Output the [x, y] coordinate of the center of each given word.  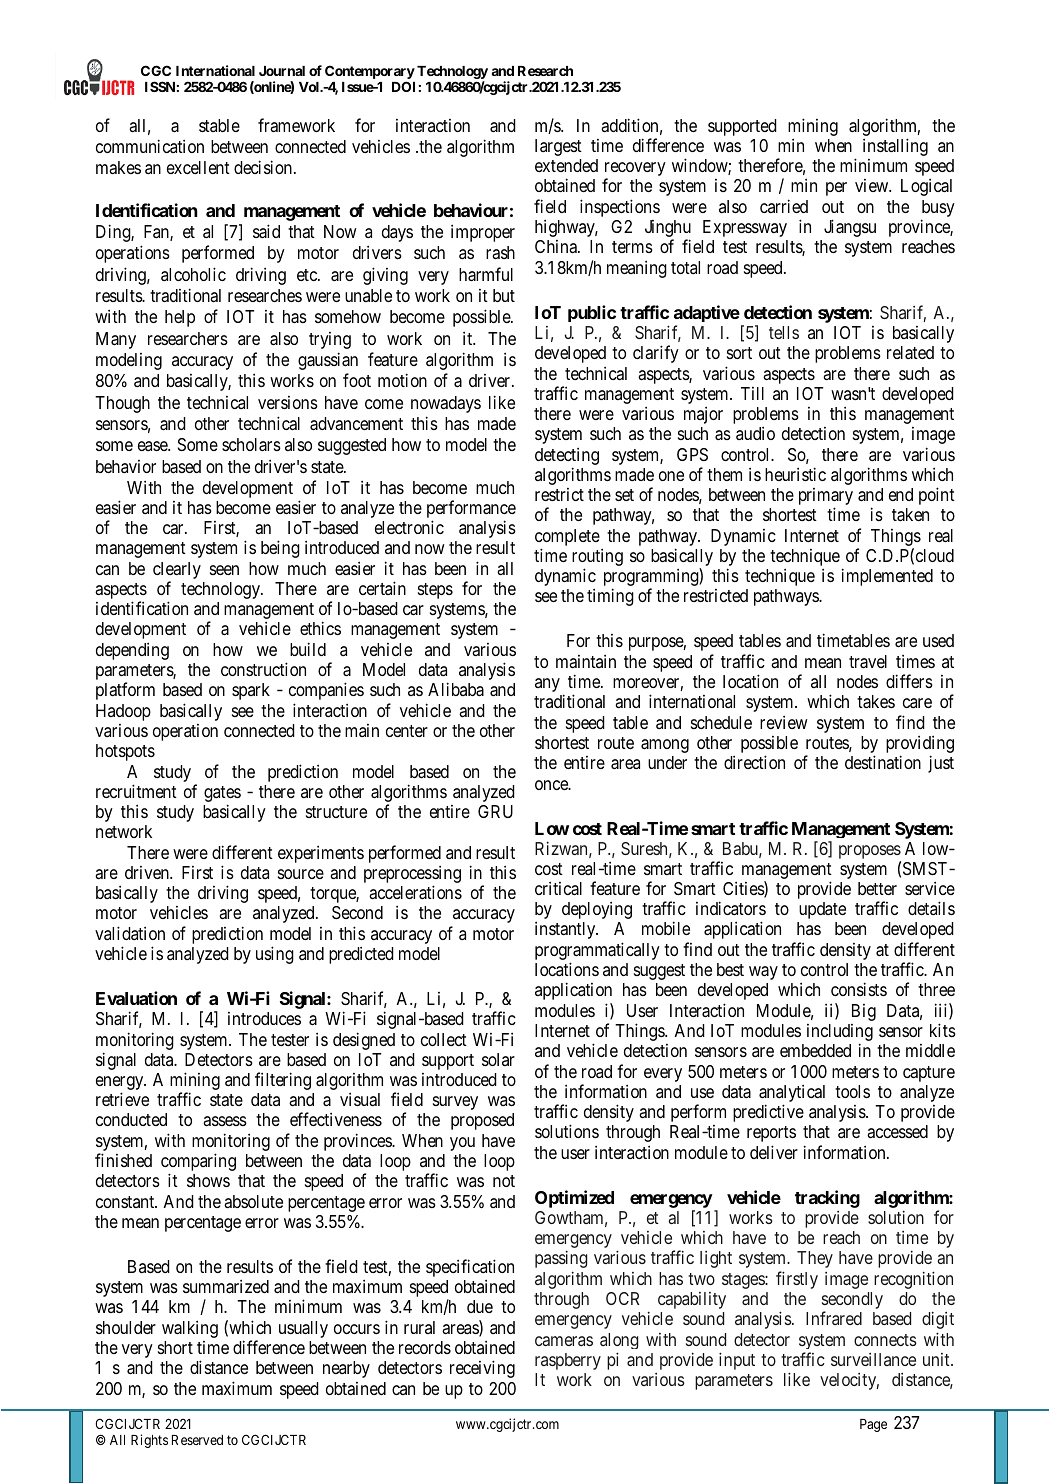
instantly [566, 930]
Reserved [197, 1440]
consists [859, 989]
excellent [198, 167]
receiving [482, 1369]
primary [826, 498]
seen [224, 570]
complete [567, 537]
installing [895, 147]
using [275, 955]
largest [558, 147]
